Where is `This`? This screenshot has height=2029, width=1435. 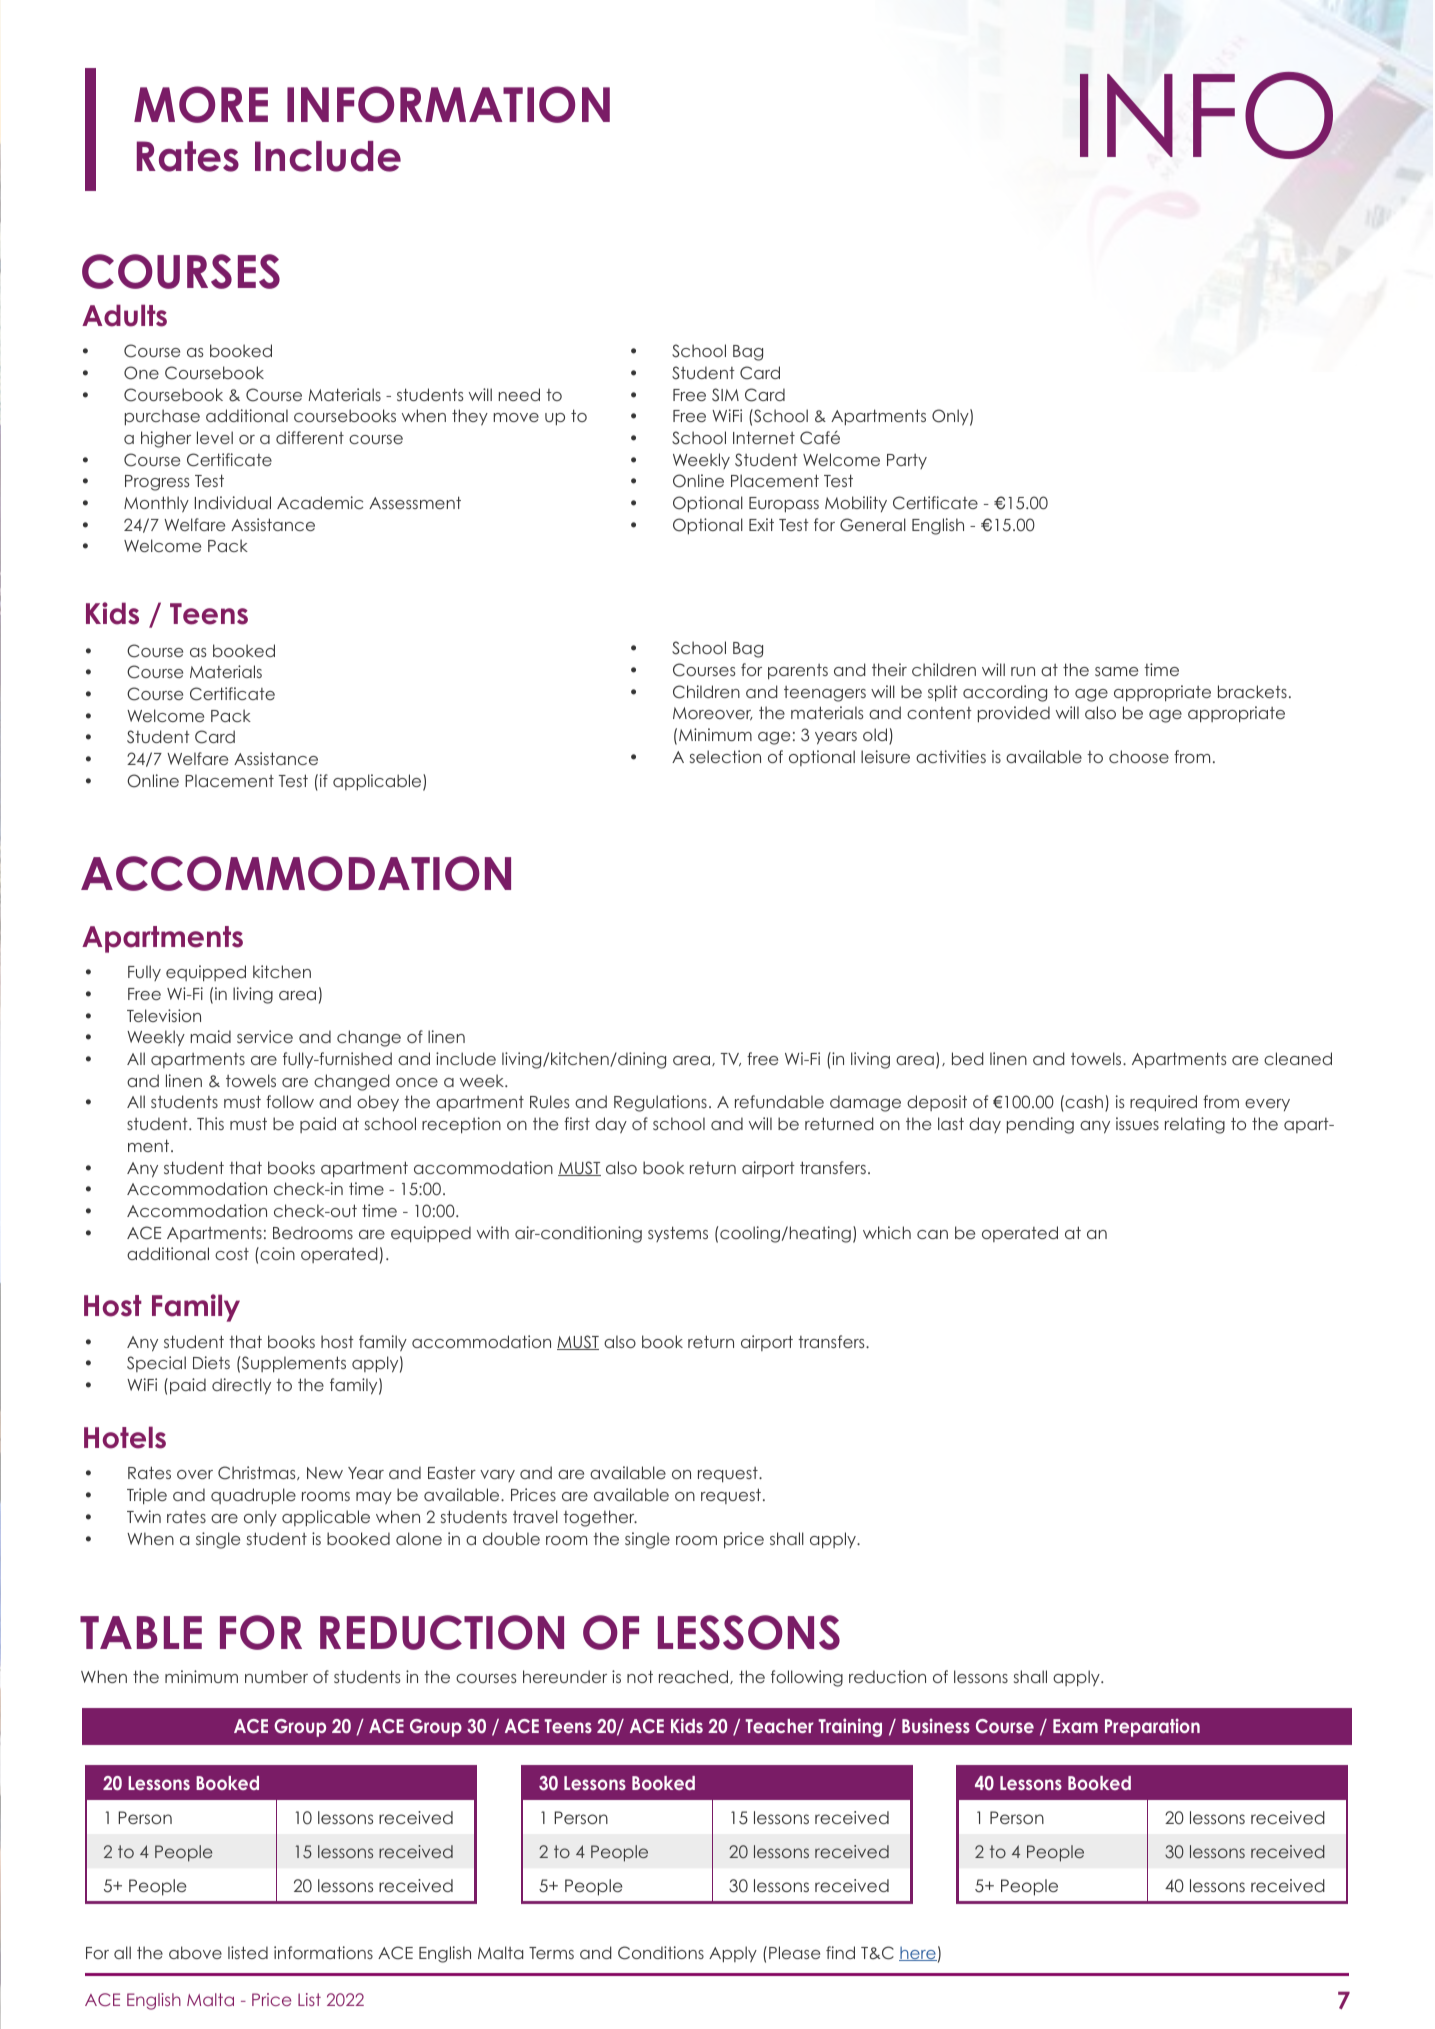 This is located at coordinates (210, 1123).
